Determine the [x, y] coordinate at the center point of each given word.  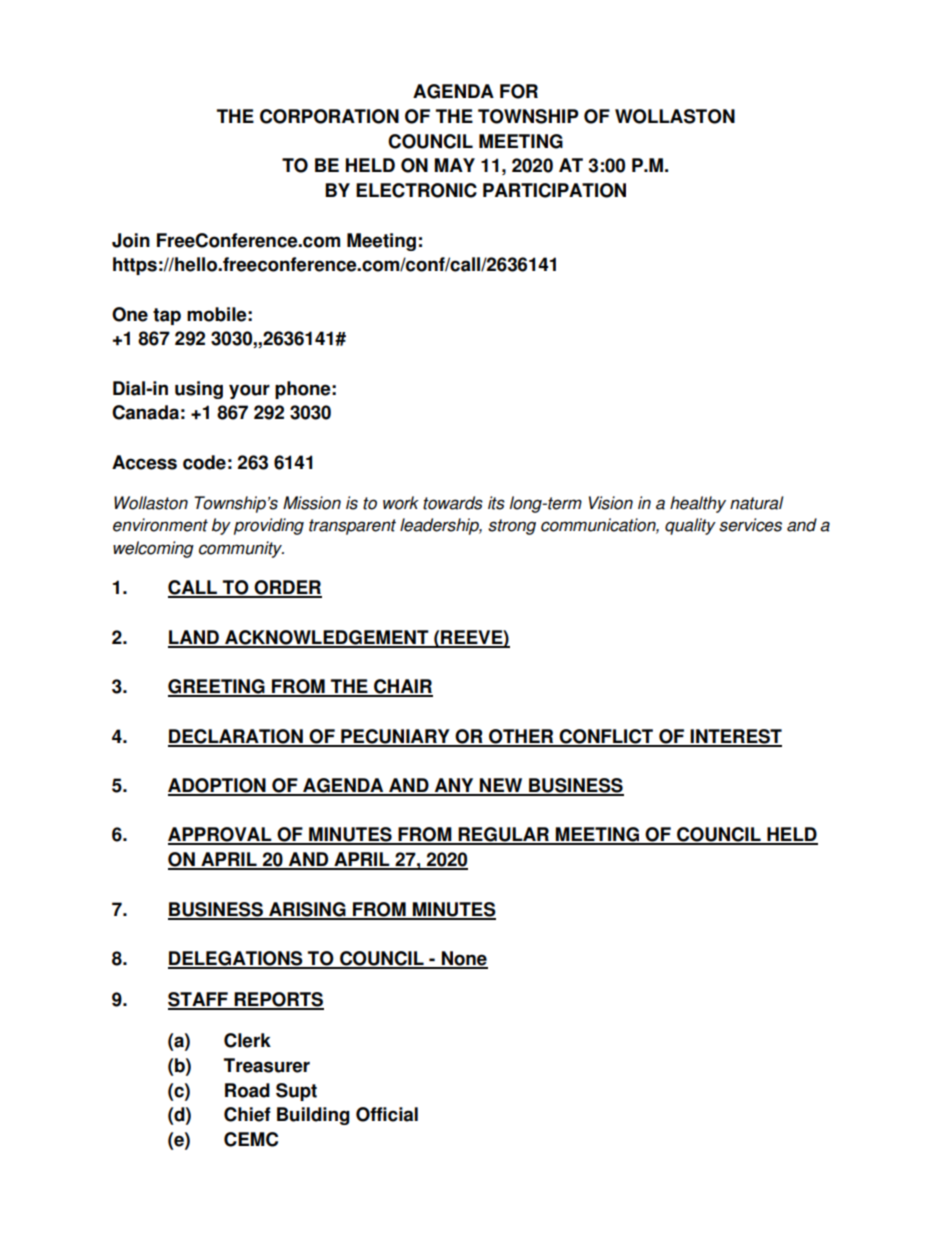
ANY [454, 786]
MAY [454, 165]
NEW [501, 786]
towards [453, 503]
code [204, 462]
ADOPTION [218, 786]
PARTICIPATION [554, 190]
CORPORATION [329, 116]
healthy [698, 504]
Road [247, 1090]
